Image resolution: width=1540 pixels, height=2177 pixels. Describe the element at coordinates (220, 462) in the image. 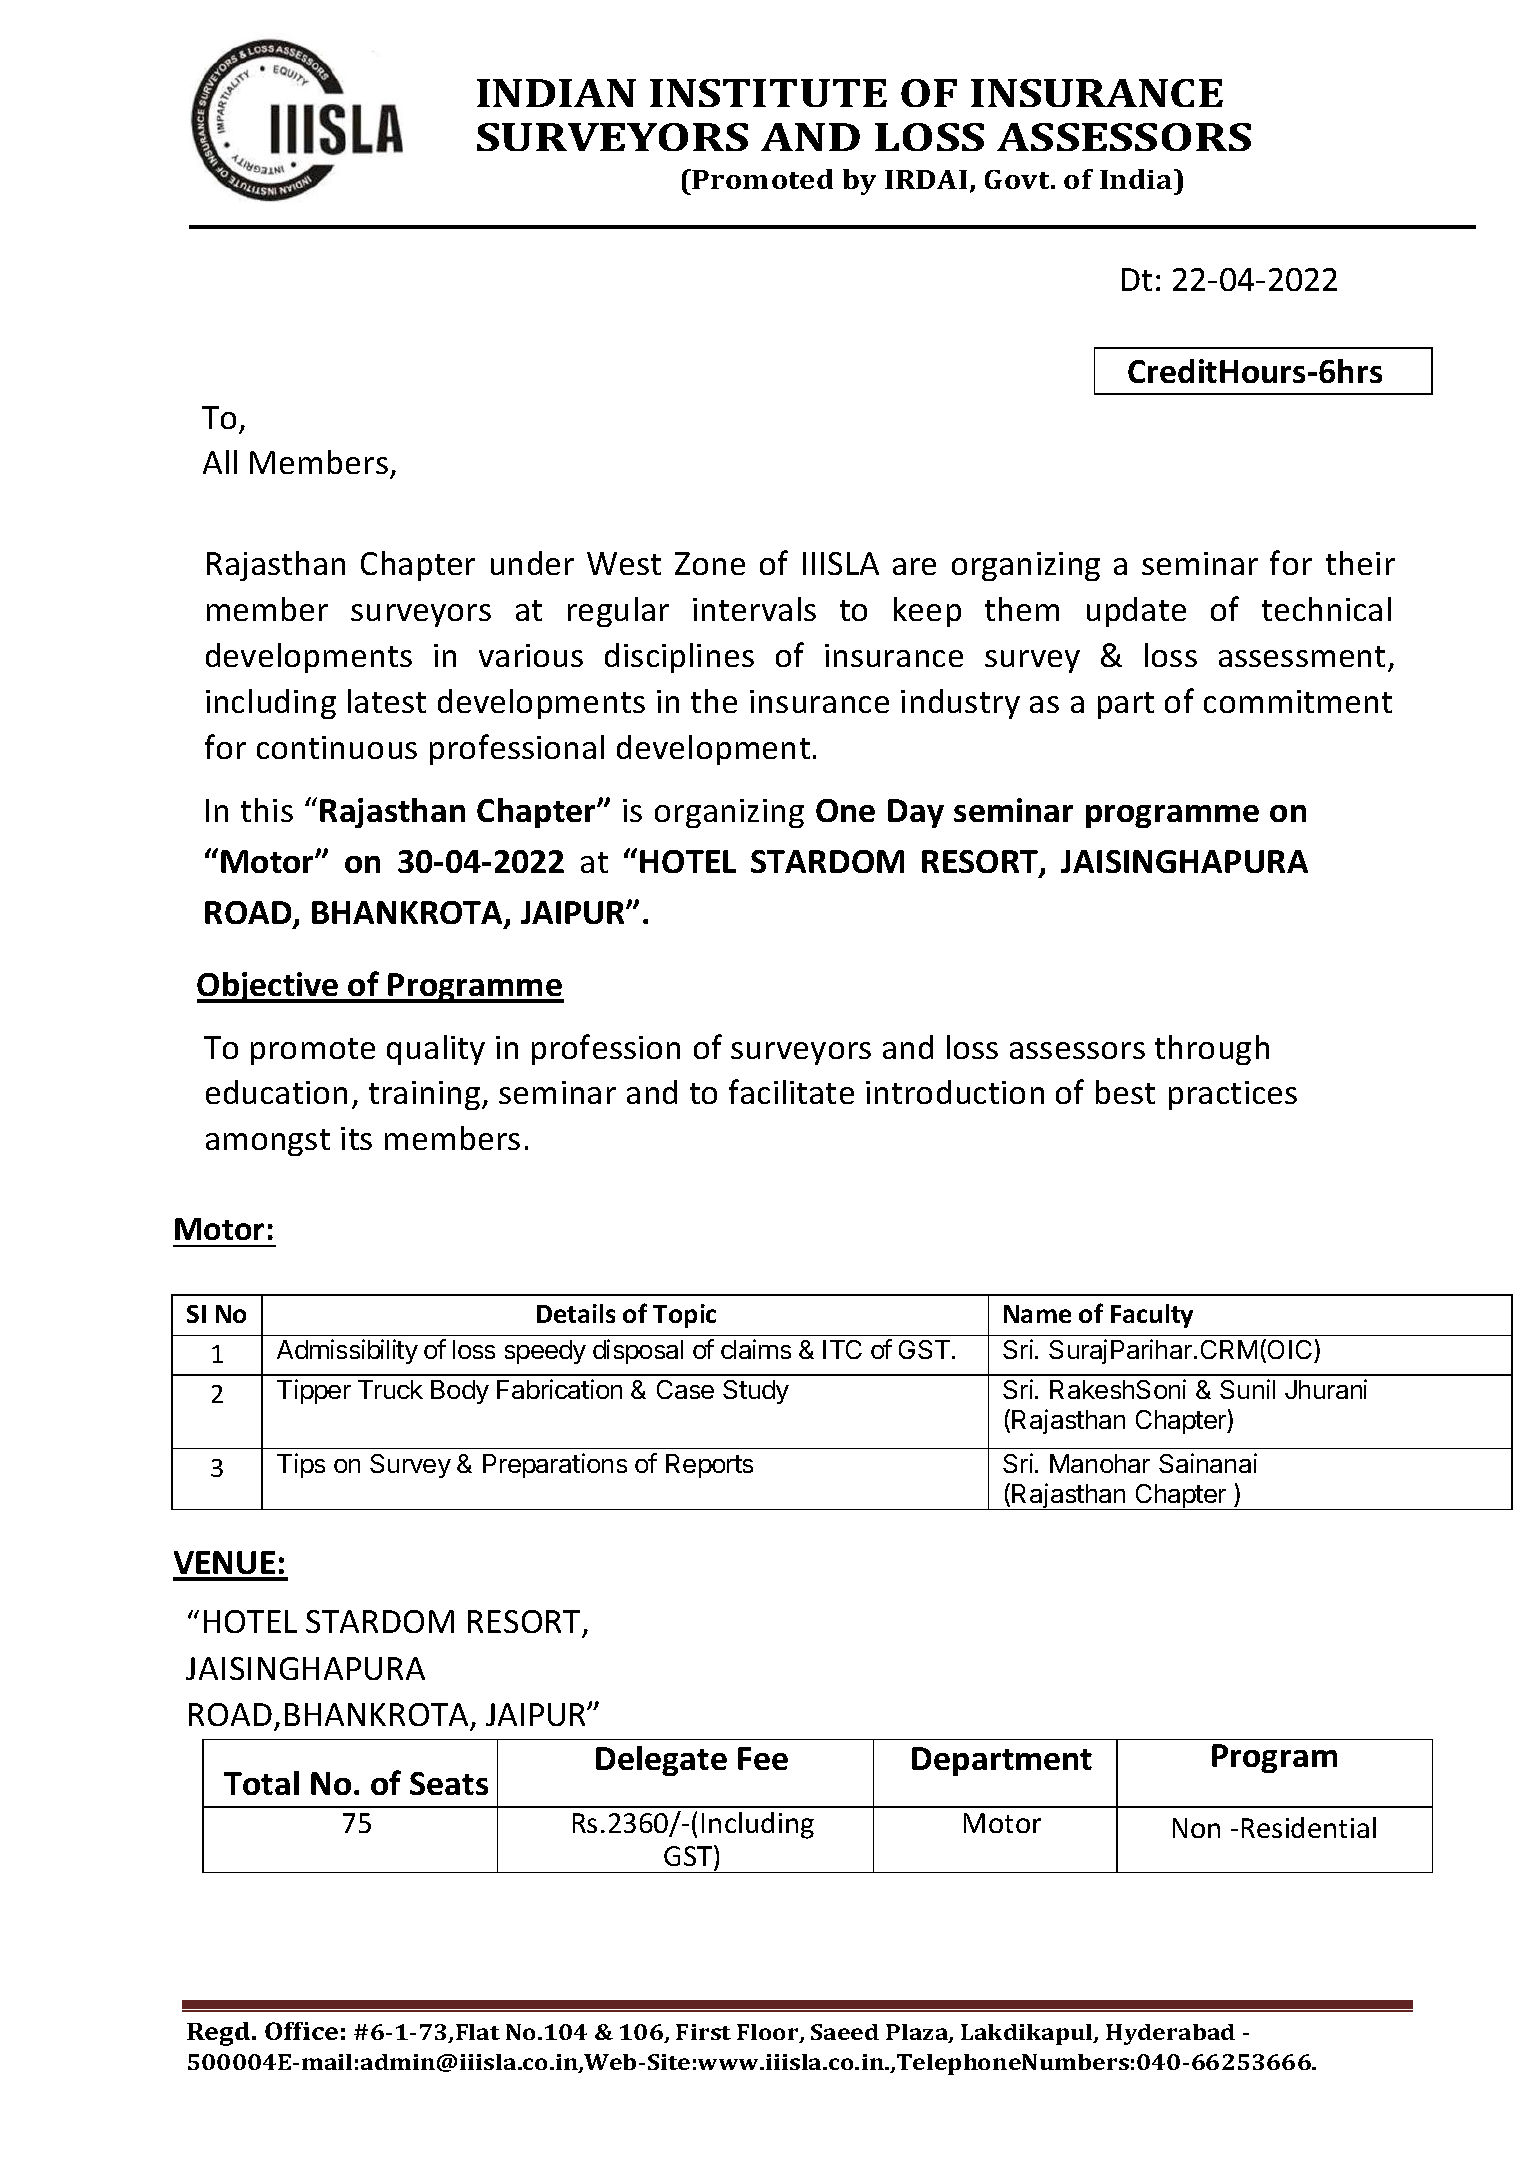

I see `All` at that location.
